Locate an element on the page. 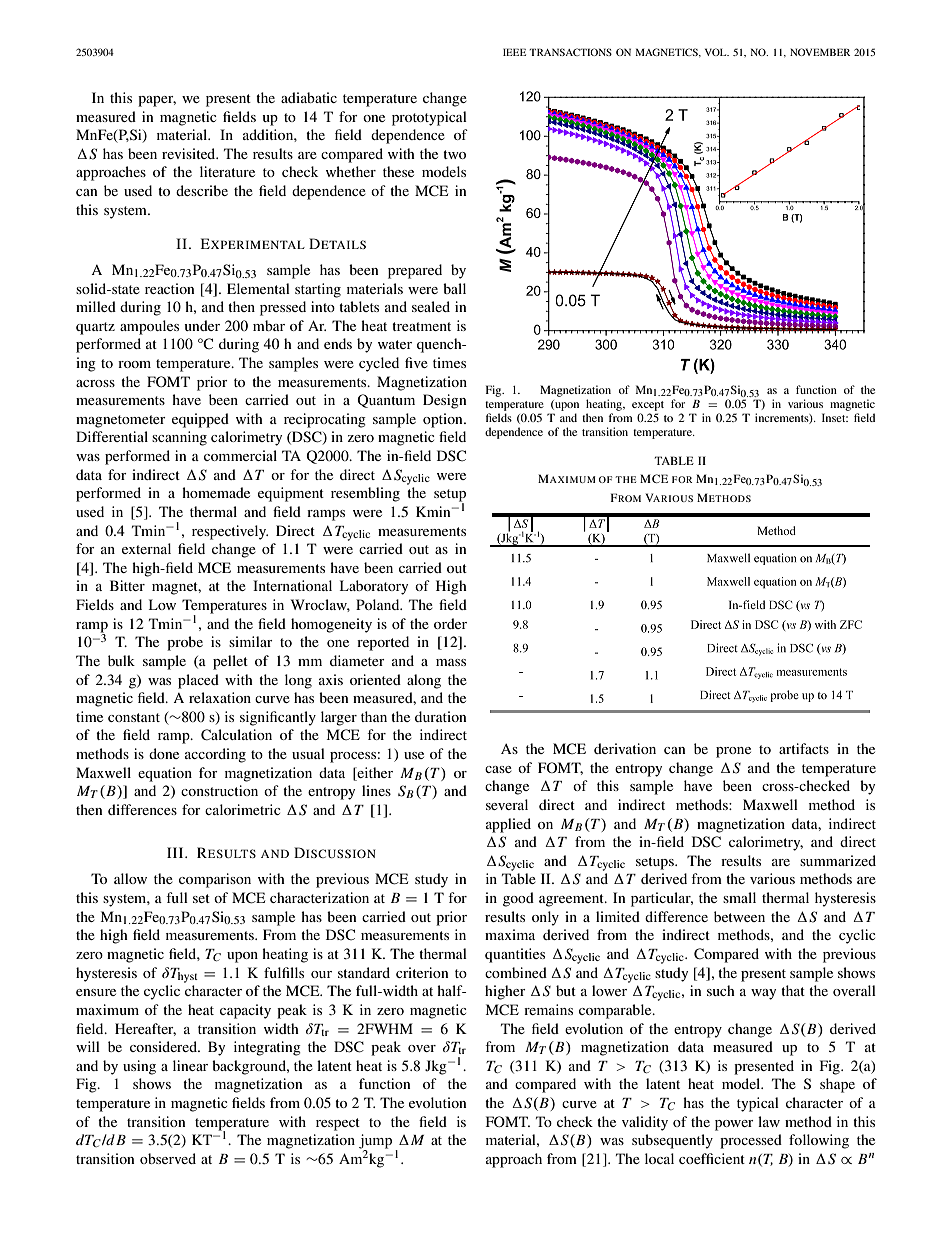  equation is located at coordinates (165, 774).
